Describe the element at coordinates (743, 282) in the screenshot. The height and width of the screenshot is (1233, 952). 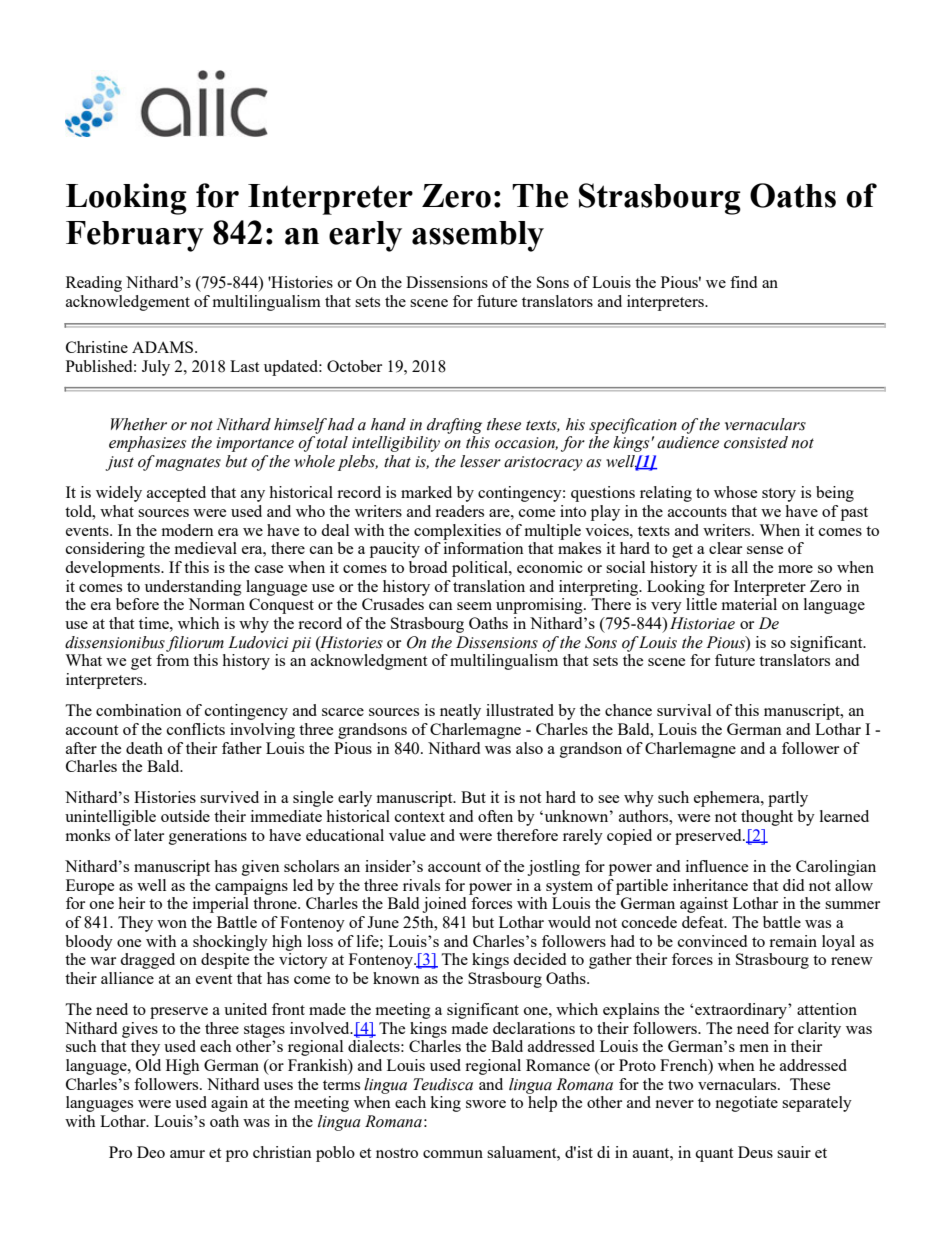
I see `find` at that location.
